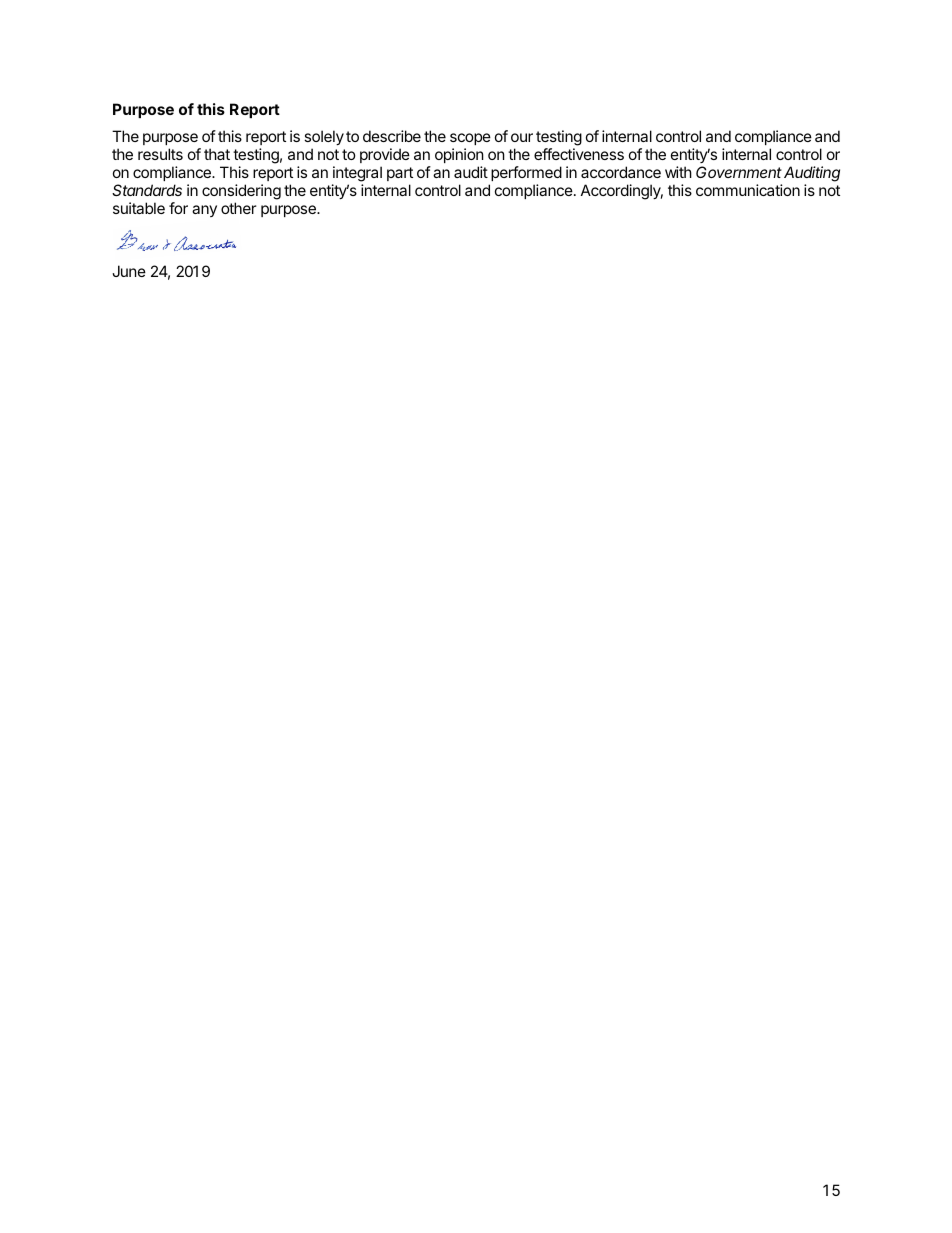 The image size is (952, 1233). Describe the element at coordinates (324, 139) in the image. I see `solely` at that location.
